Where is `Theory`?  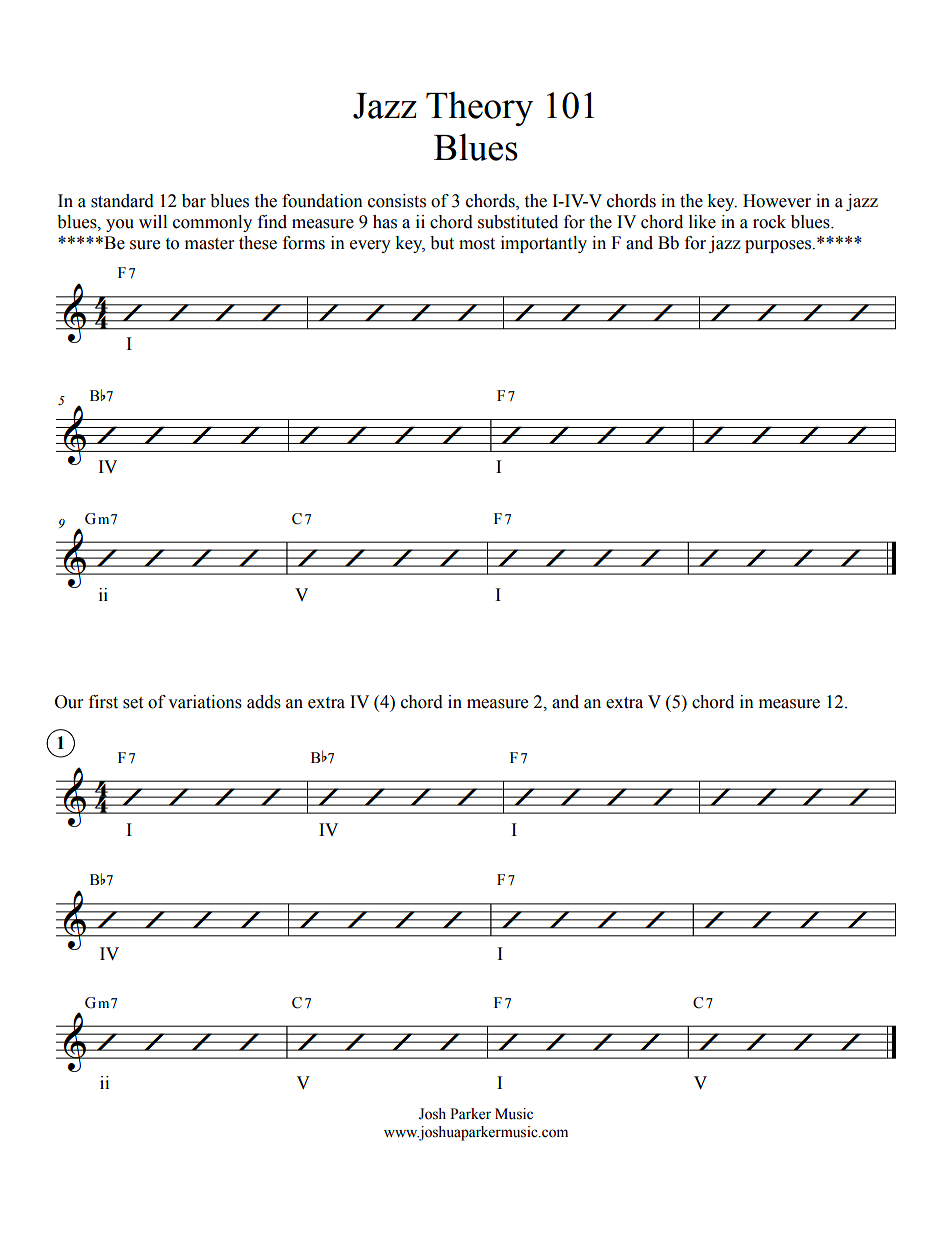
Theory is located at coordinates (479, 108).
